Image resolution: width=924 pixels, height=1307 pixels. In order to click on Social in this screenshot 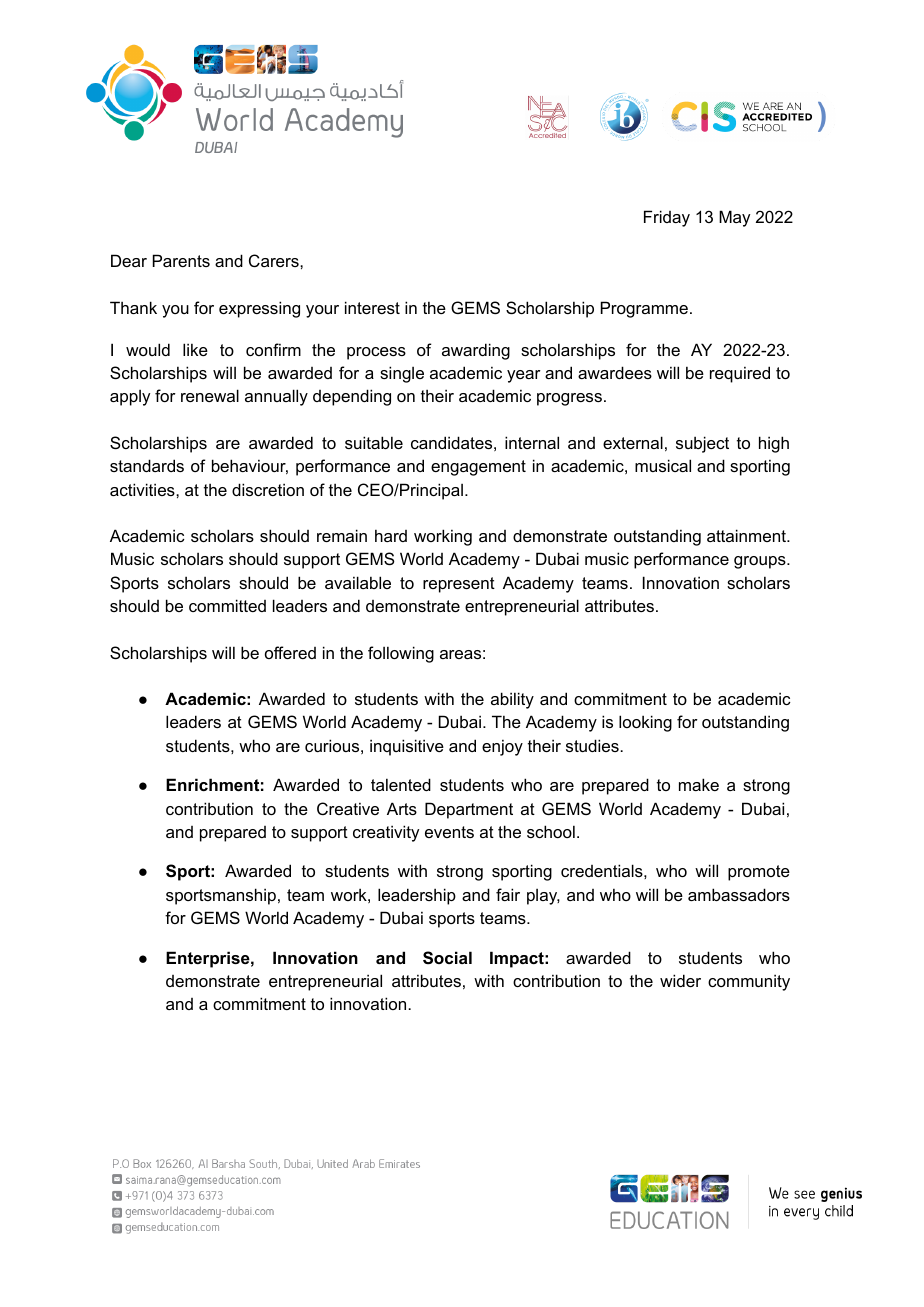, I will do `click(447, 958)`.
